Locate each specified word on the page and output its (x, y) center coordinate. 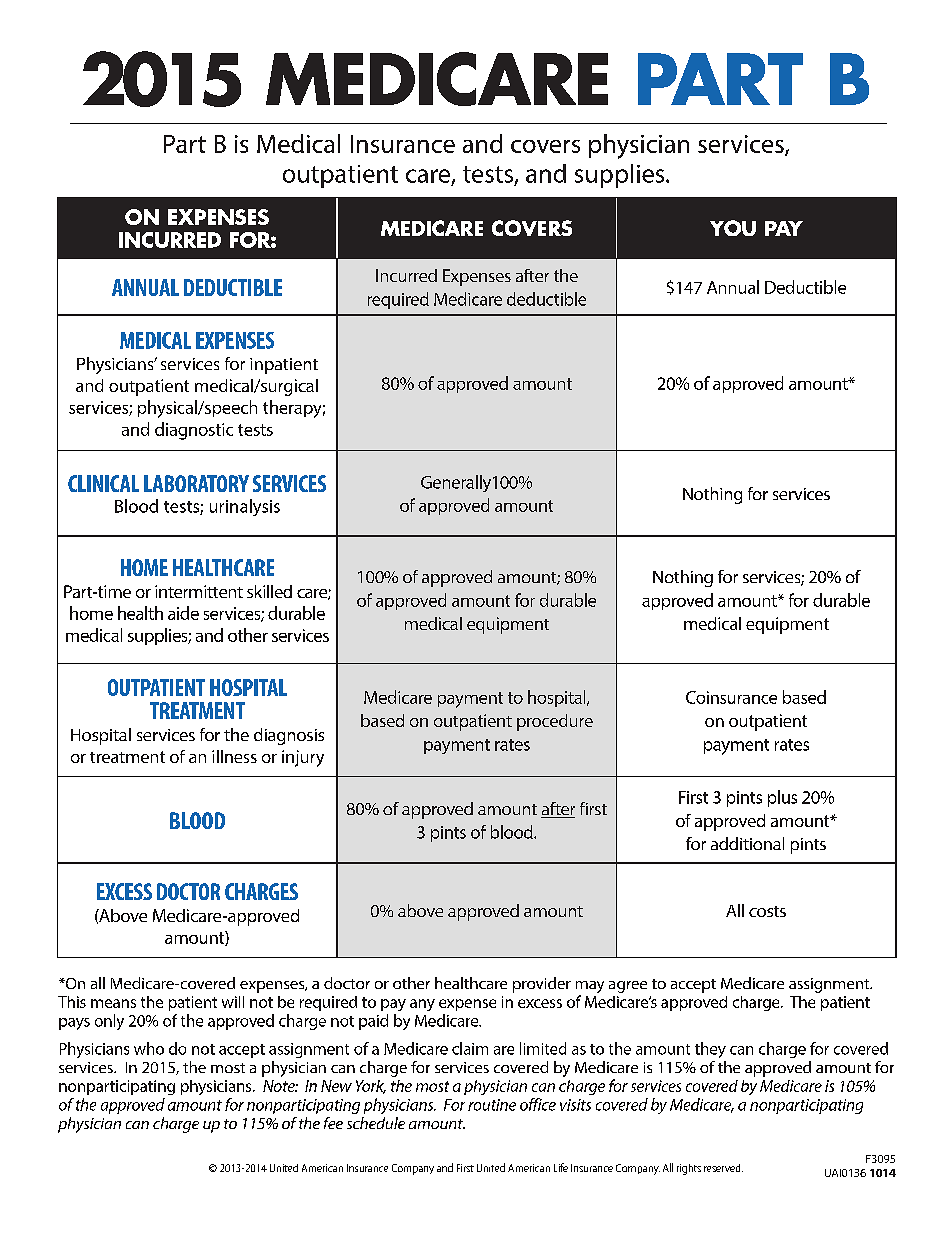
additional (747, 843)
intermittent (199, 591)
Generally (456, 483)
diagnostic (194, 431)
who (149, 1048)
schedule (376, 1123)
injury (303, 758)
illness (234, 756)
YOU (733, 228)
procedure (555, 722)
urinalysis (245, 507)
